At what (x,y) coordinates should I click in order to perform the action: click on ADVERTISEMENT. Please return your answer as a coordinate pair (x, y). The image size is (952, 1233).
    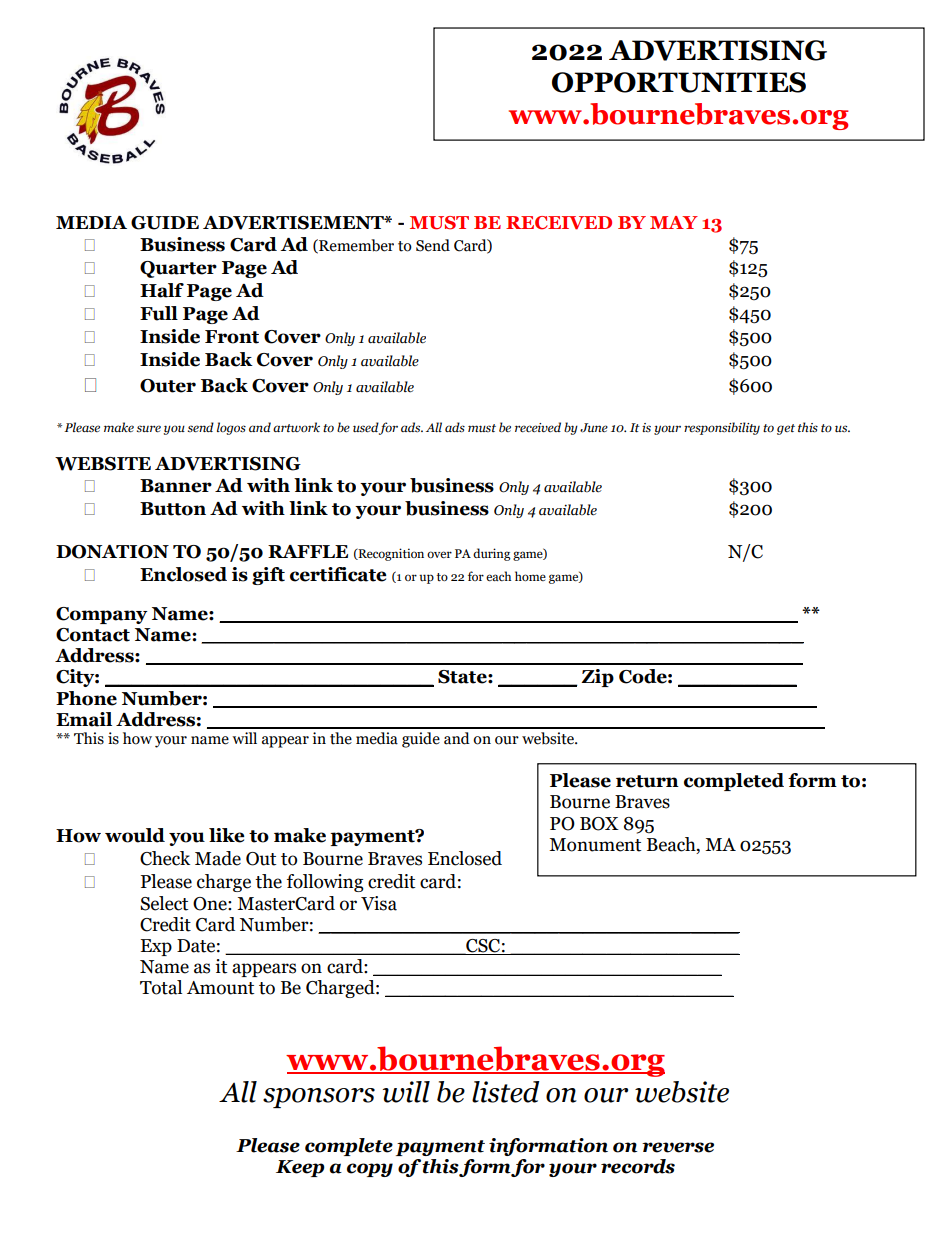
    Looking at the image, I should click on (294, 223).
